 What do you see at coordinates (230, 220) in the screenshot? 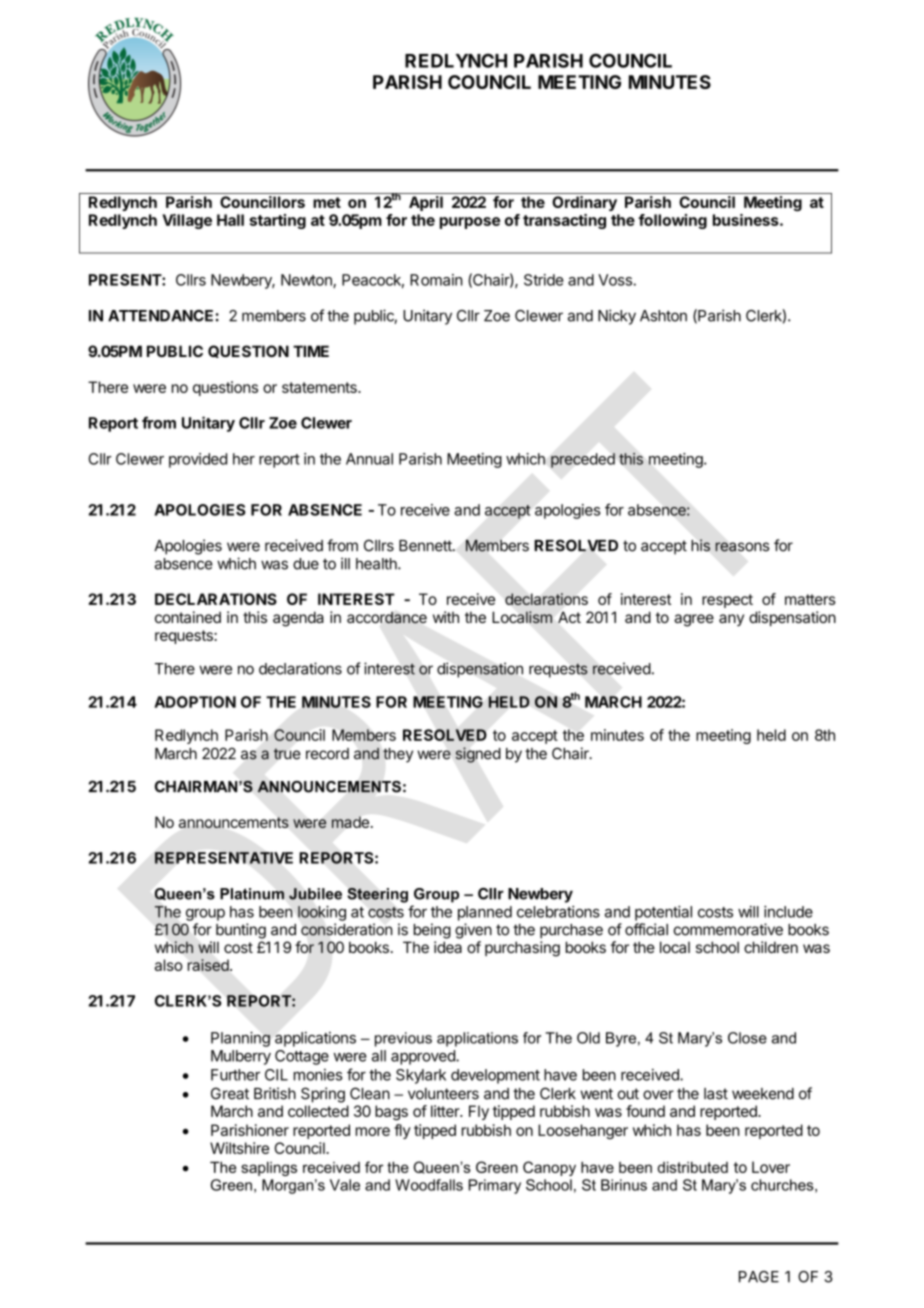
I see `Hall` at bounding box center [230, 220].
